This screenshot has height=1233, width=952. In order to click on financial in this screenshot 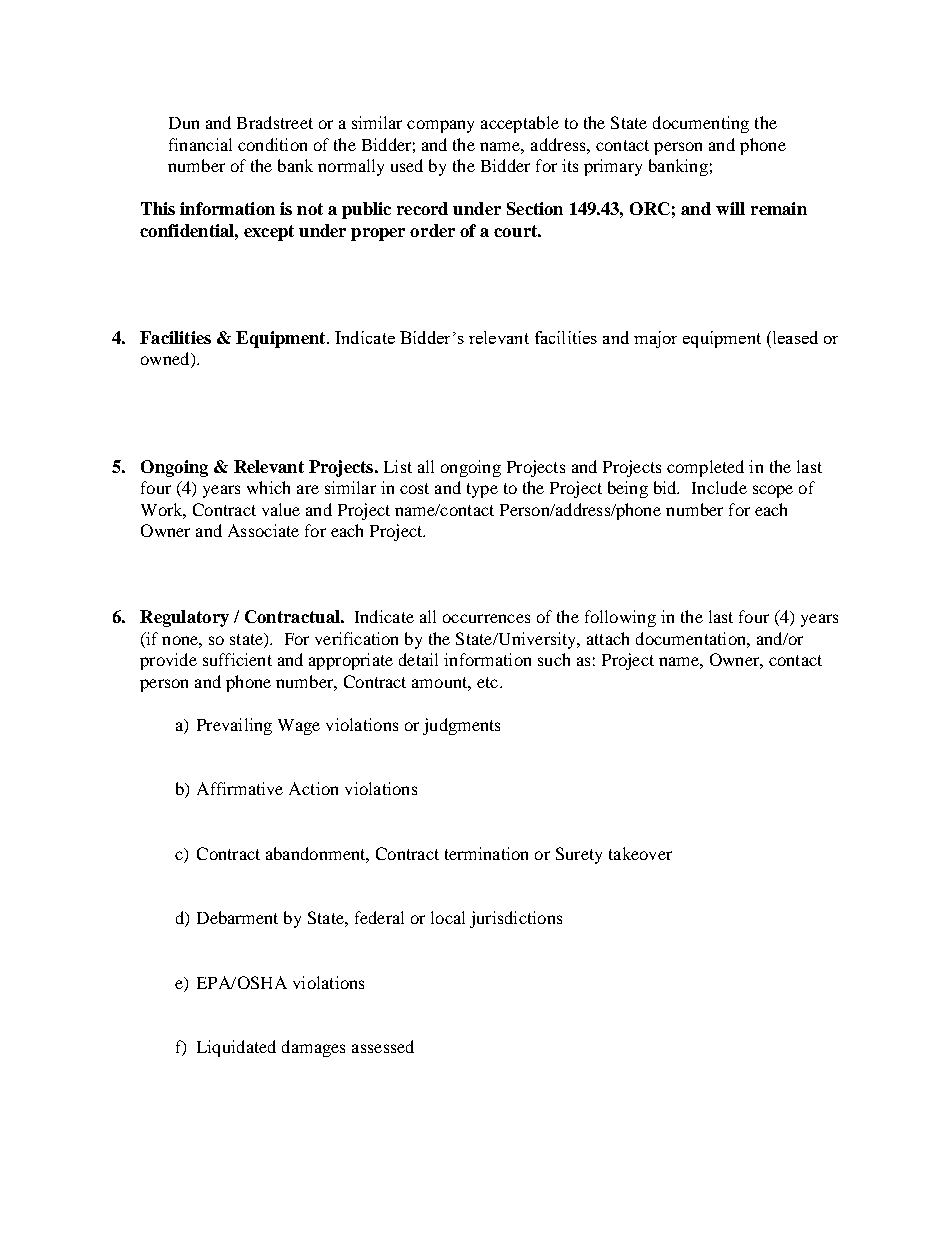, I will do `click(200, 144)`.
